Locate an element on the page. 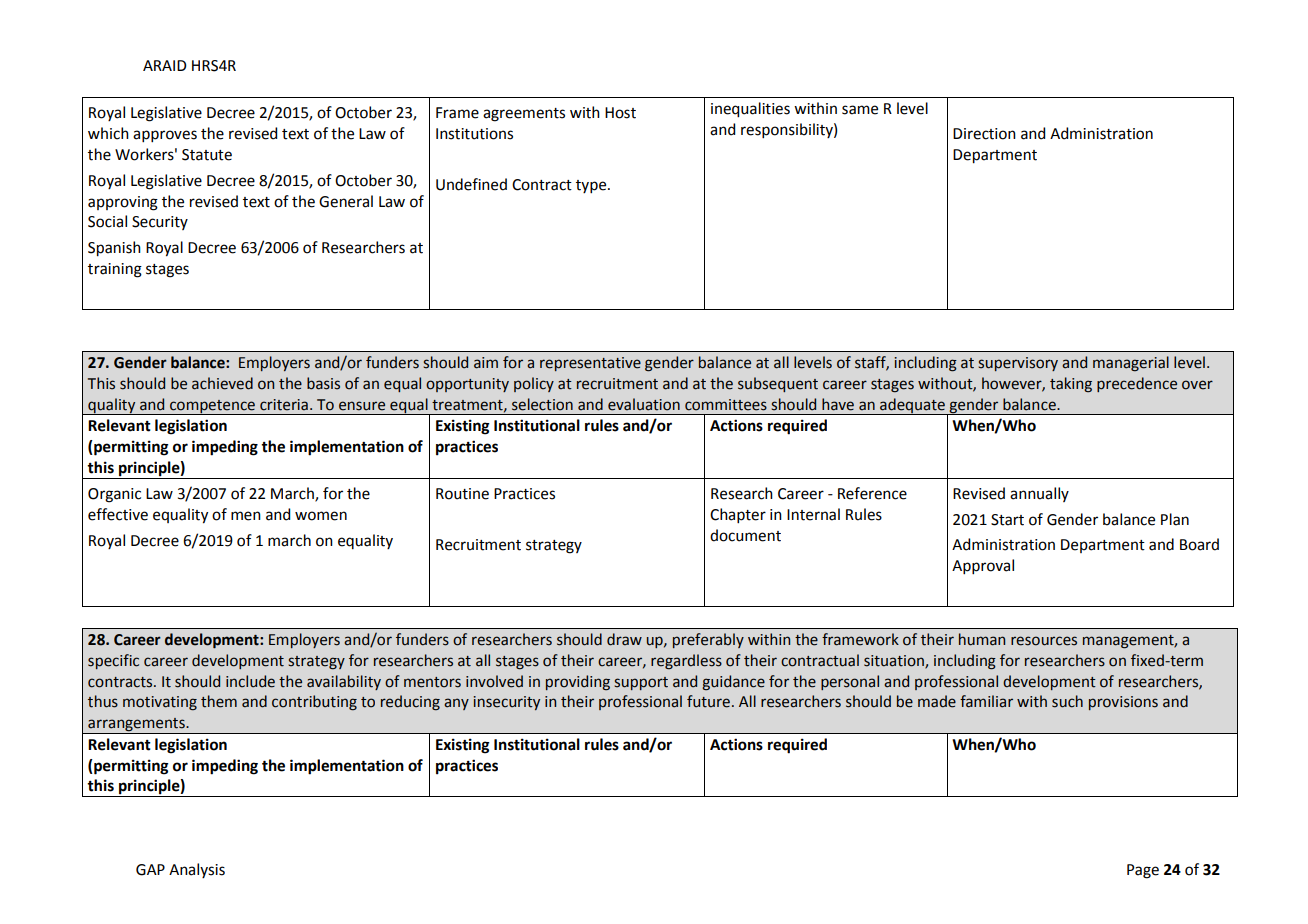  Page is located at coordinates (1143, 871).
